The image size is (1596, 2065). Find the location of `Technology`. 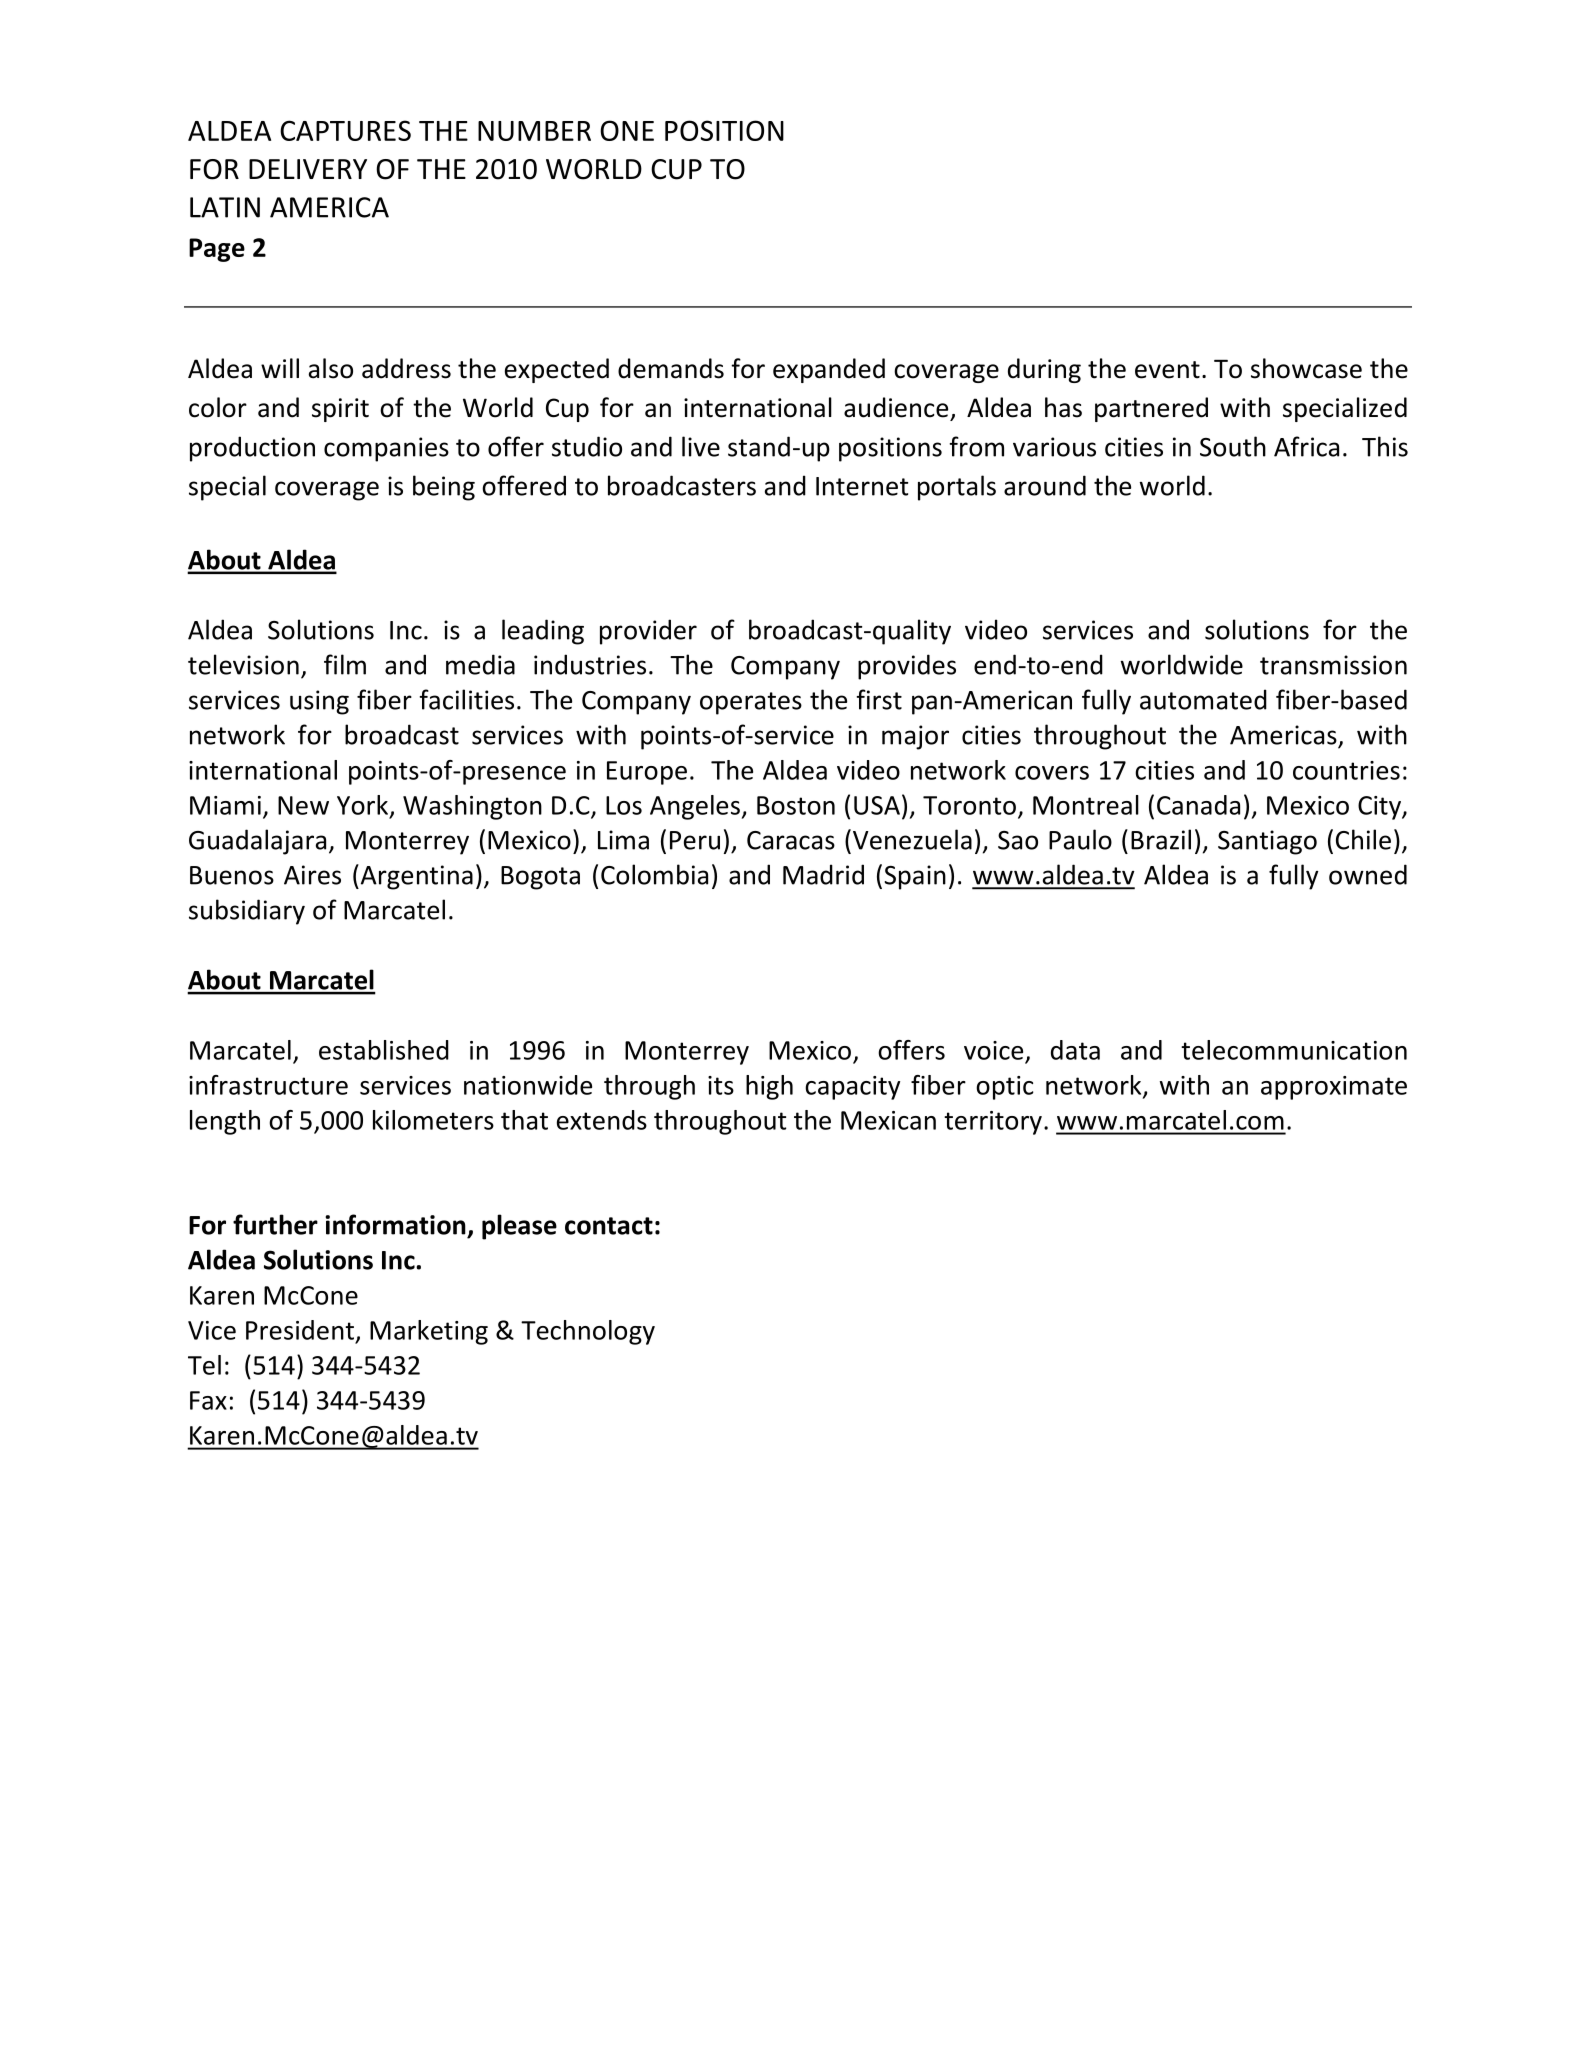

Technology is located at coordinates (588, 1332).
